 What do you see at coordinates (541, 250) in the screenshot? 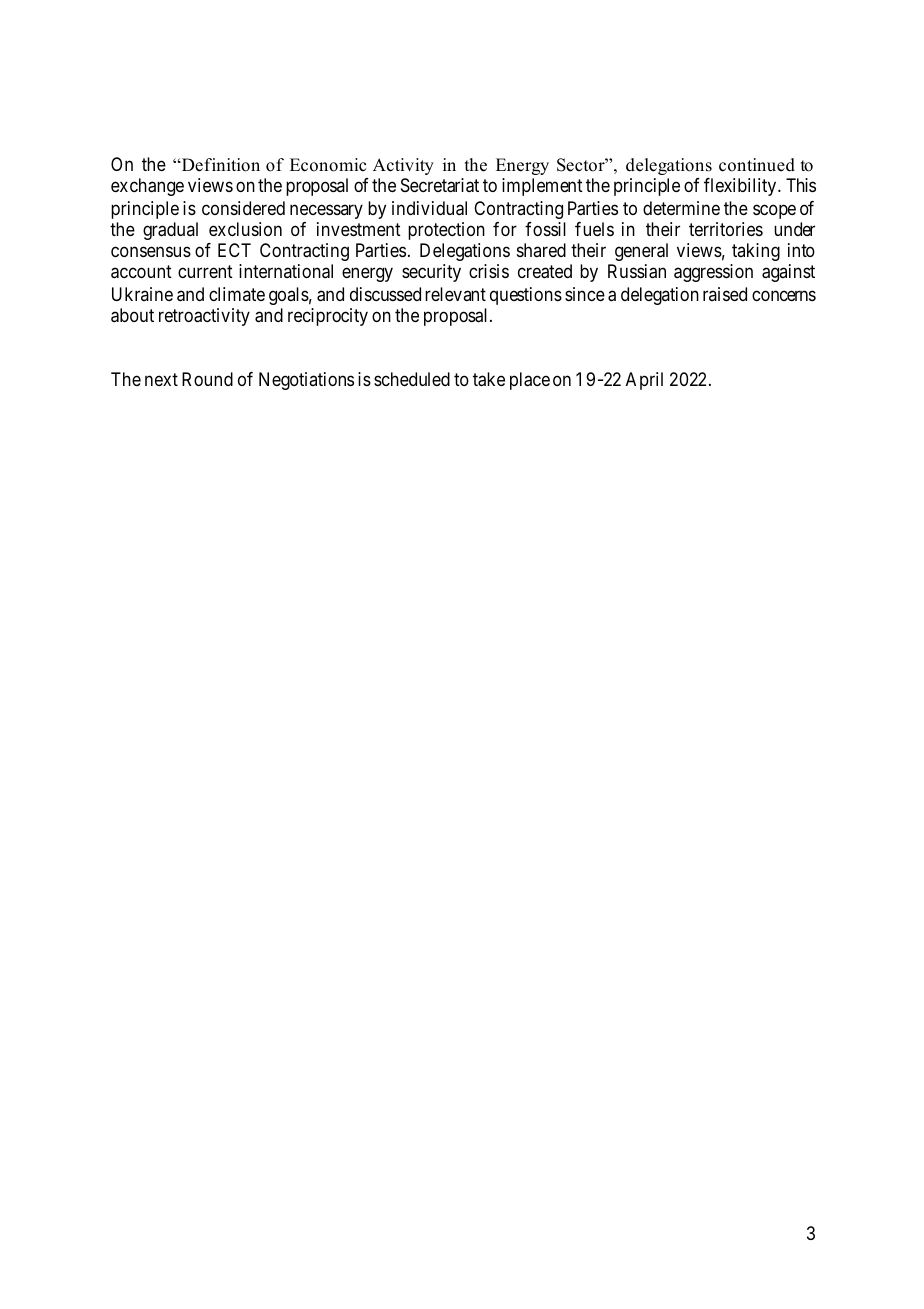
I see `shared` at bounding box center [541, 250].
